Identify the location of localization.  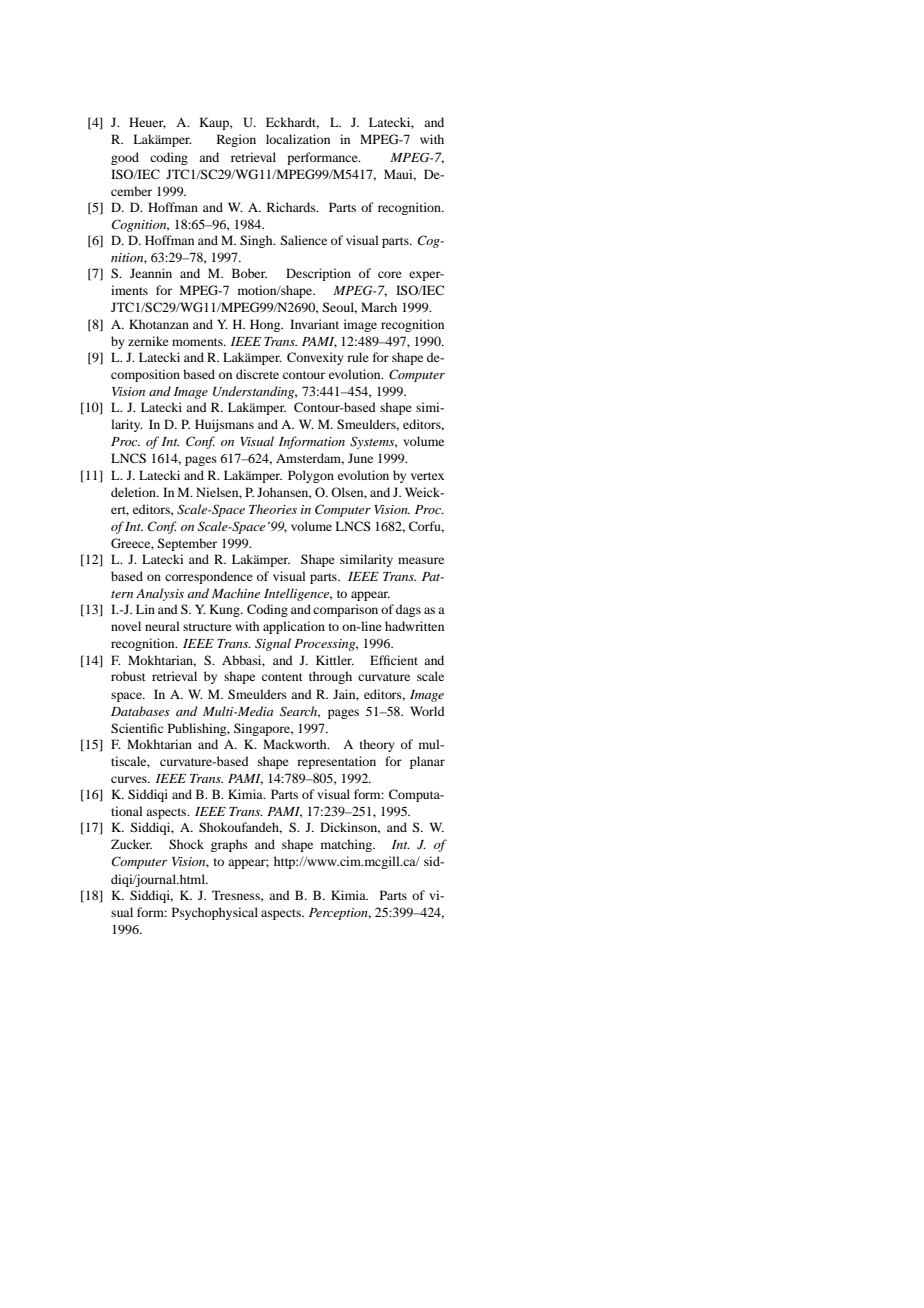
(298, 139).
